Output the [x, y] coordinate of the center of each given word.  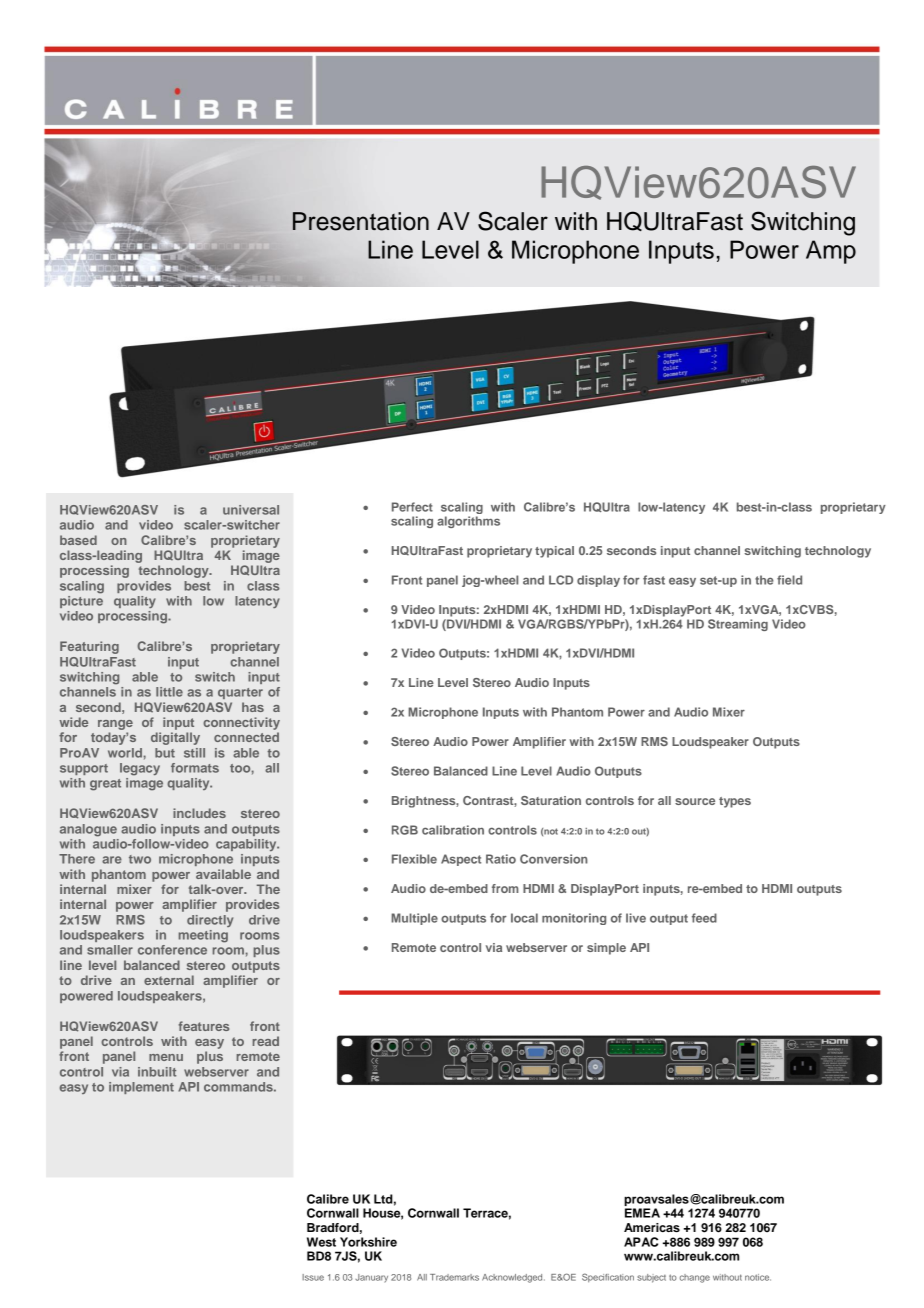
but [165, 753]
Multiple [414, 919]
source [695, 801]
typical [554, 552]
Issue [313, 1277]
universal [251, 510]
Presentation [361, 221]
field [789, 580]
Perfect [412, 507]
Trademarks [454, 1277]
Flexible [414, 859]
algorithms [468, 522]
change [695, 1278]
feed [704, 918]
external [169, 980]
